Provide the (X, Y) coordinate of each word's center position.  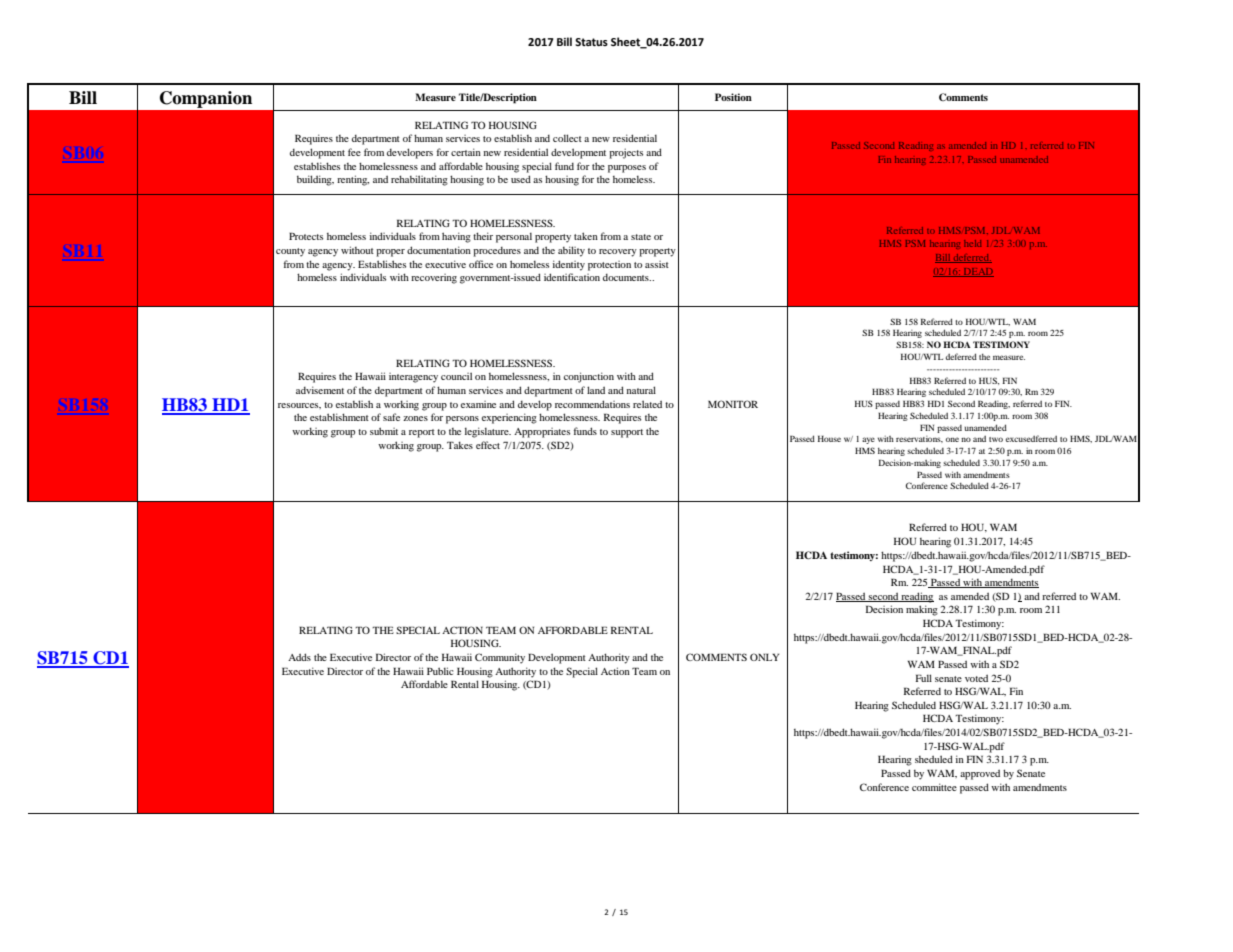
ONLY (764, 657)
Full (924, 678)
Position (733, 97)
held (972, 243)
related (647, 404)
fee (354, 152)
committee (934, 787)
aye (868, 440)
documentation (439, 250)
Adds (299, 657)
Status (591, 42)
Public (440, 671)
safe (391, 417)
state (641, 237)
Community (500, 658)
